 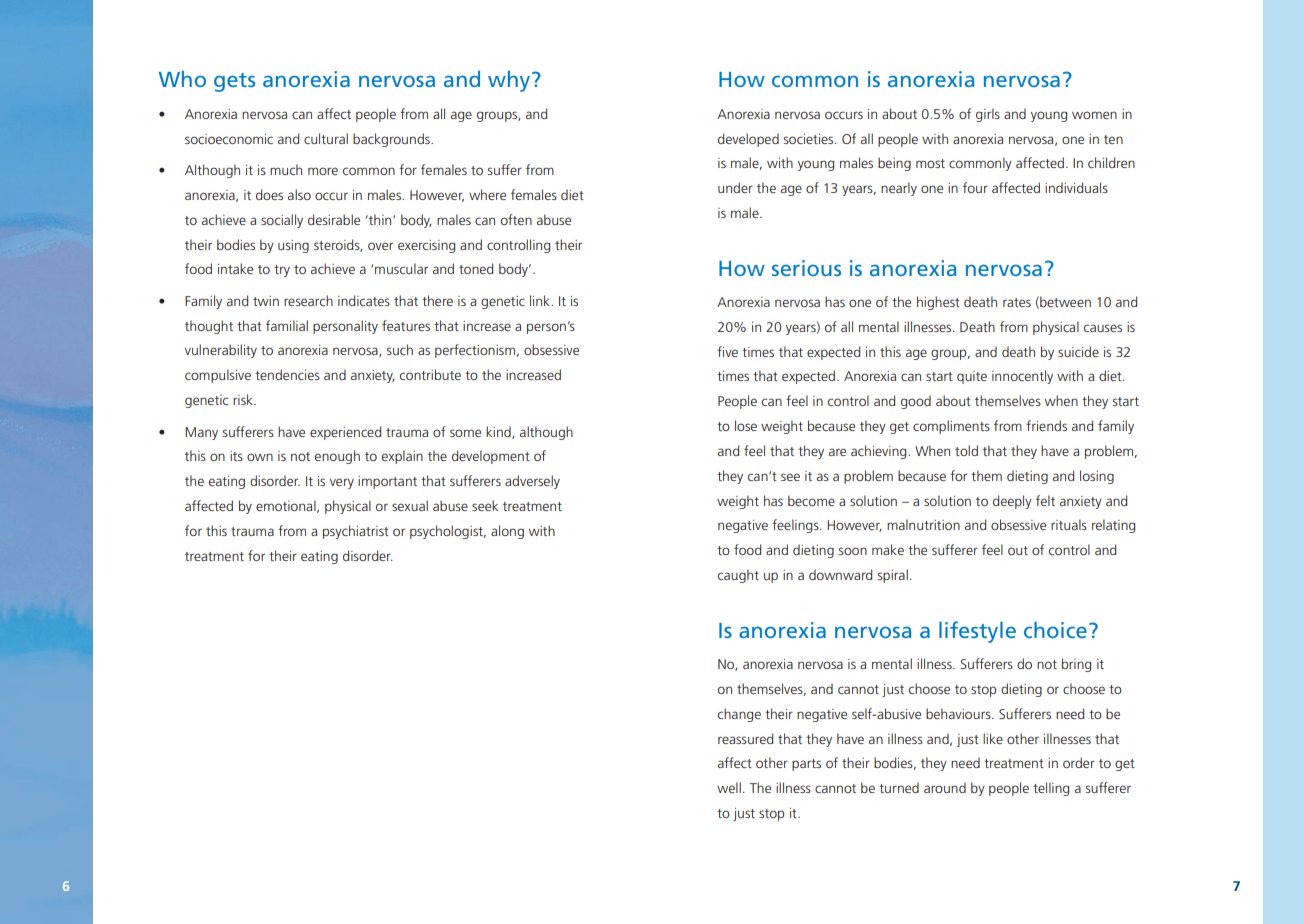 What do you see at coordinates (287, 325) in the screenshot?
I see `familial` at bounding box center [287, 325].
